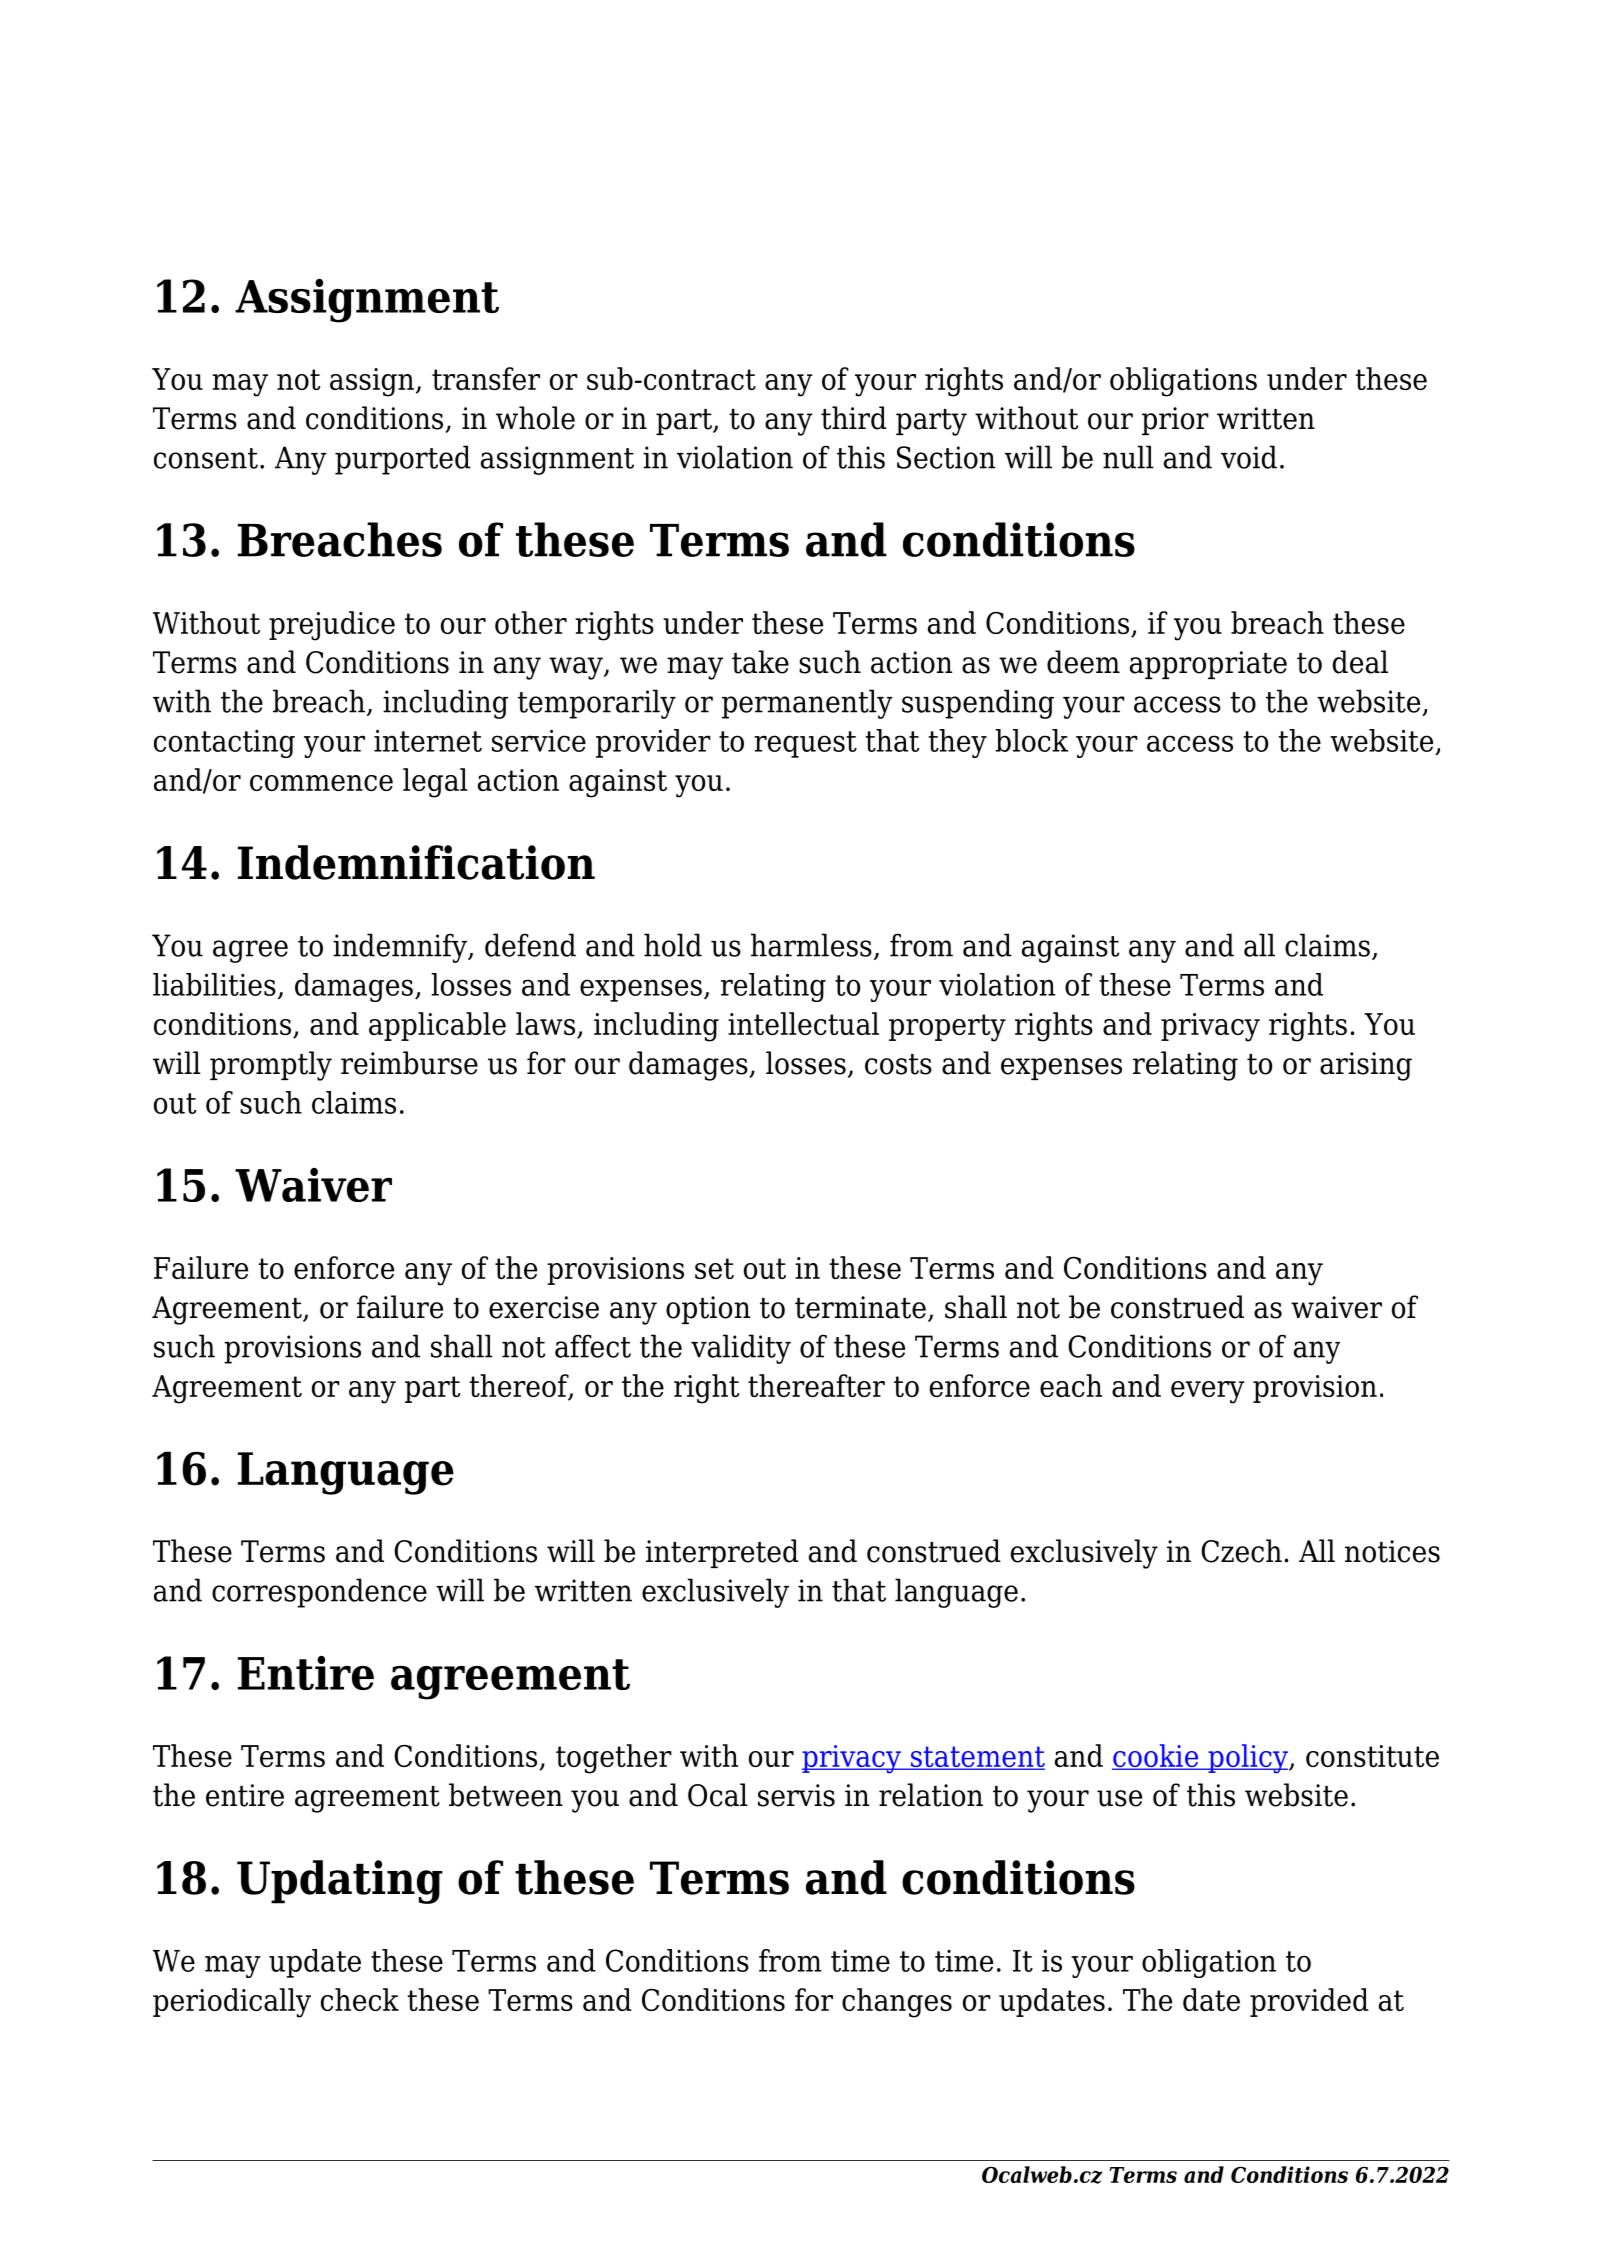  I want to click on interpreted, so click(722, 1553).
